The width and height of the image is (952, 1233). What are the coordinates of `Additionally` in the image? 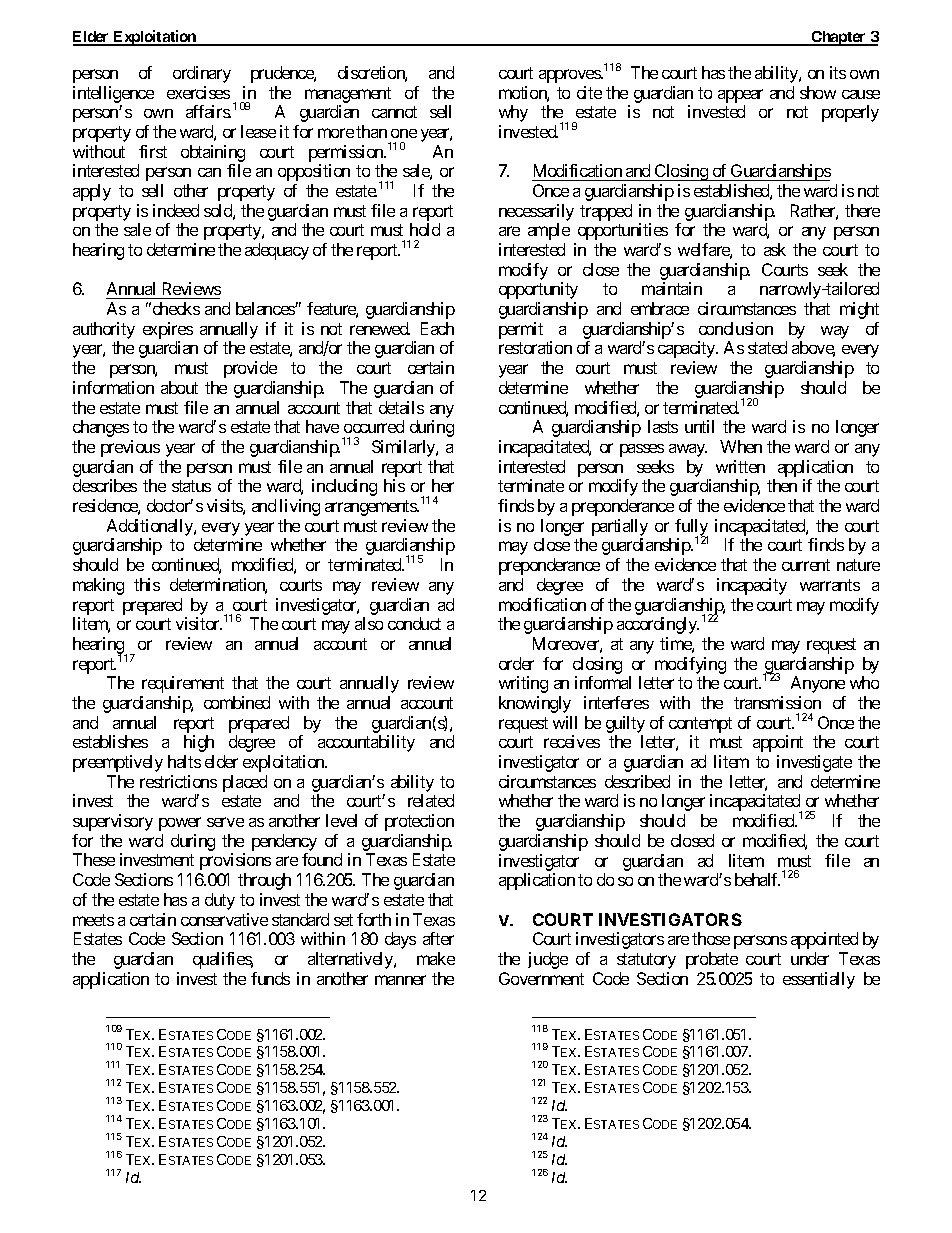 It's located at (151, 527).
